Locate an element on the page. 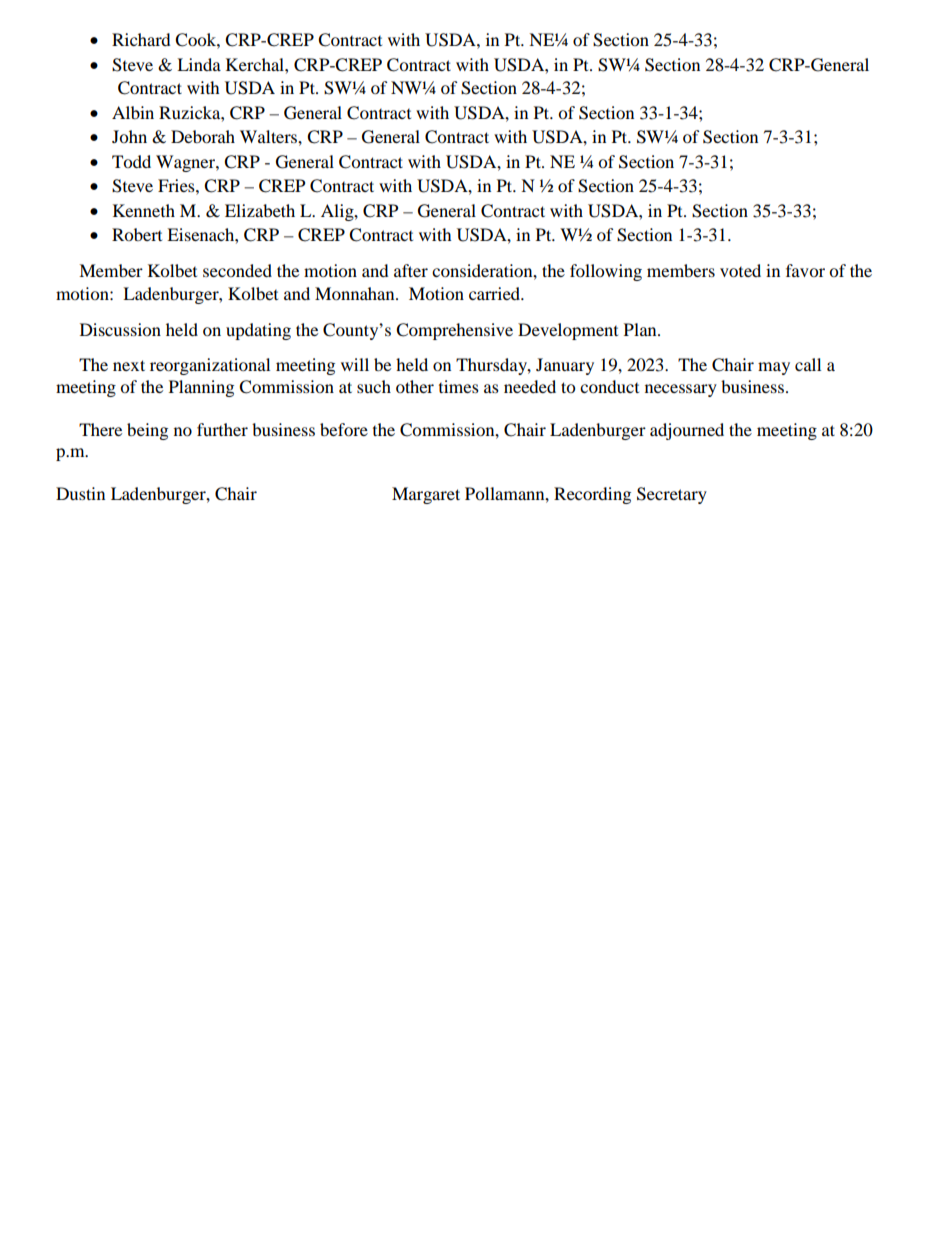 This image has width=952, height=1233. Deborah is located at coordinates (203, 136).
